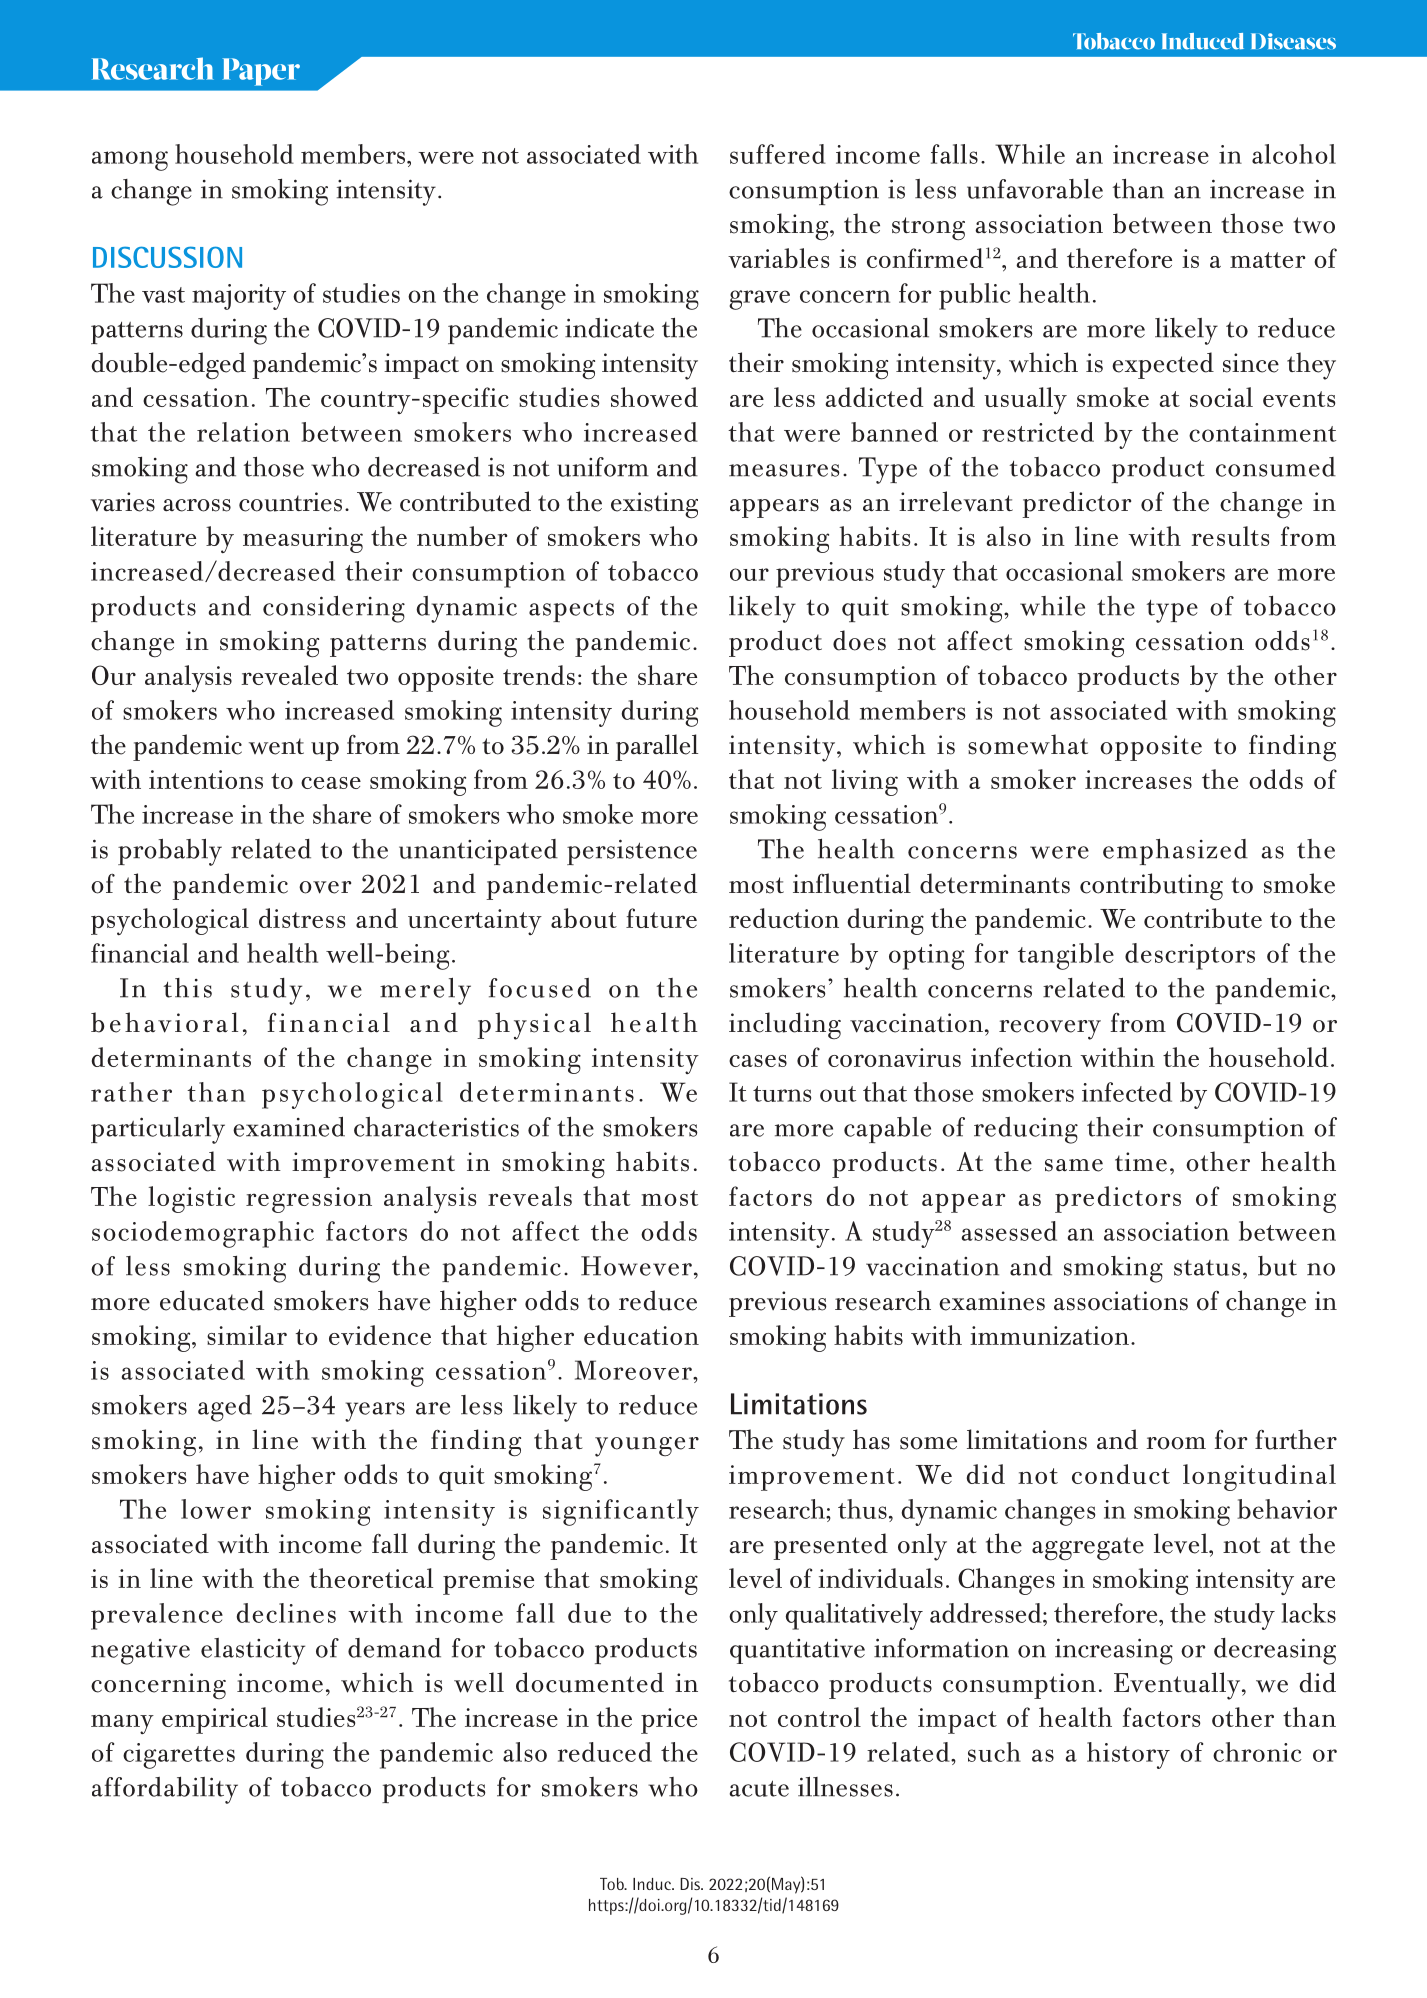 This screenshot has width=1427, height=1998. I want to click on distress, so click(302, 918).
